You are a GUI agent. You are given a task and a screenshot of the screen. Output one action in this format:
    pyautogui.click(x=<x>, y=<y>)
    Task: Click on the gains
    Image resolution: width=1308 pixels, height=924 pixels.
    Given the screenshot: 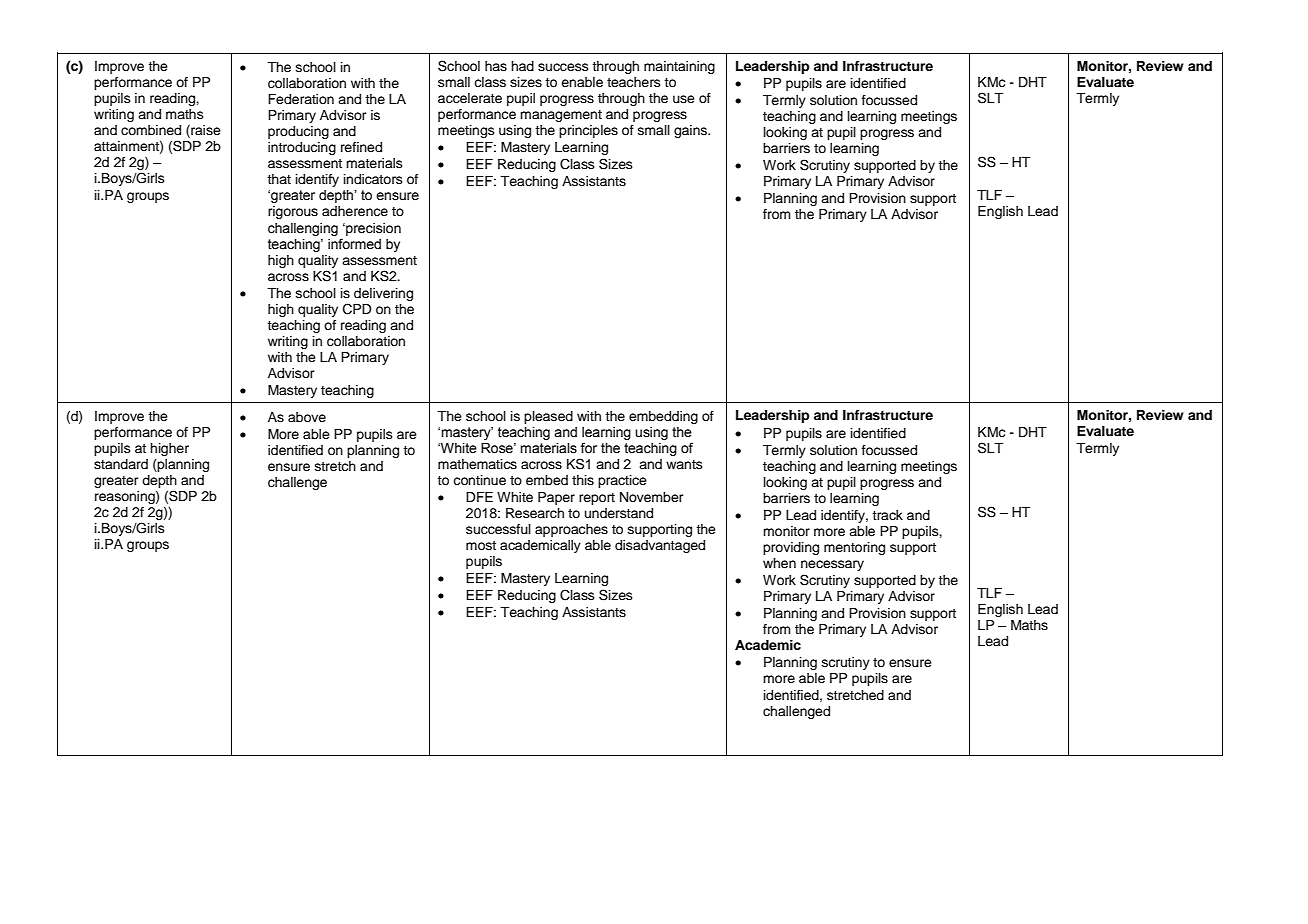 What is the action you would take?
    pyautogui.click(x=692, y=131)
